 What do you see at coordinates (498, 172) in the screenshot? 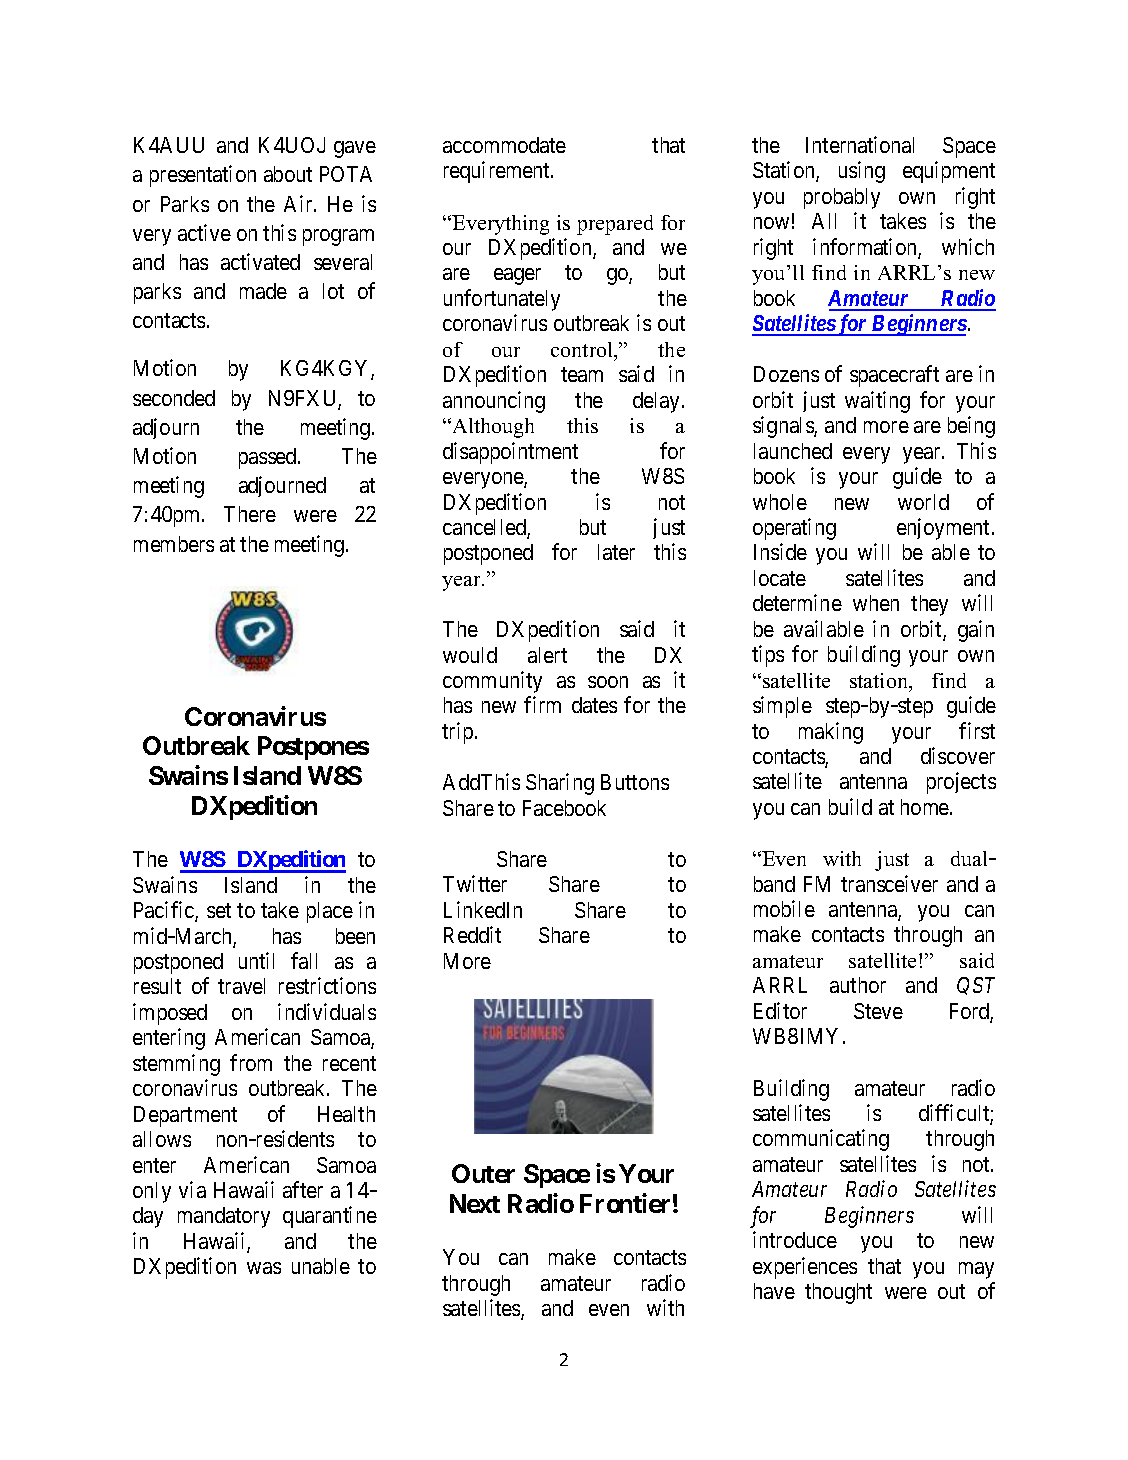
I see `requirement` at bounding box center [498, 172].
